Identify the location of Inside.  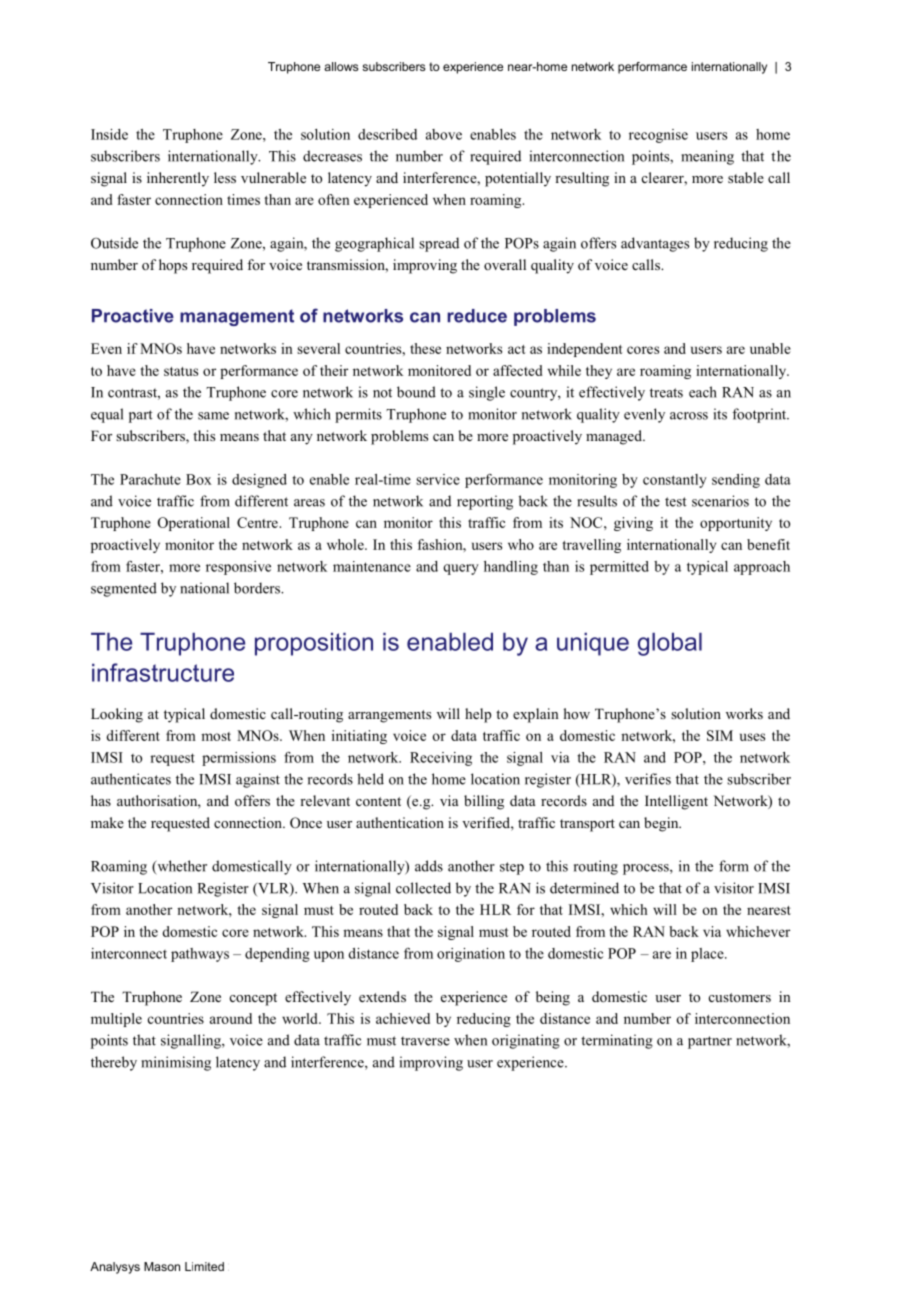
(109, 134).
